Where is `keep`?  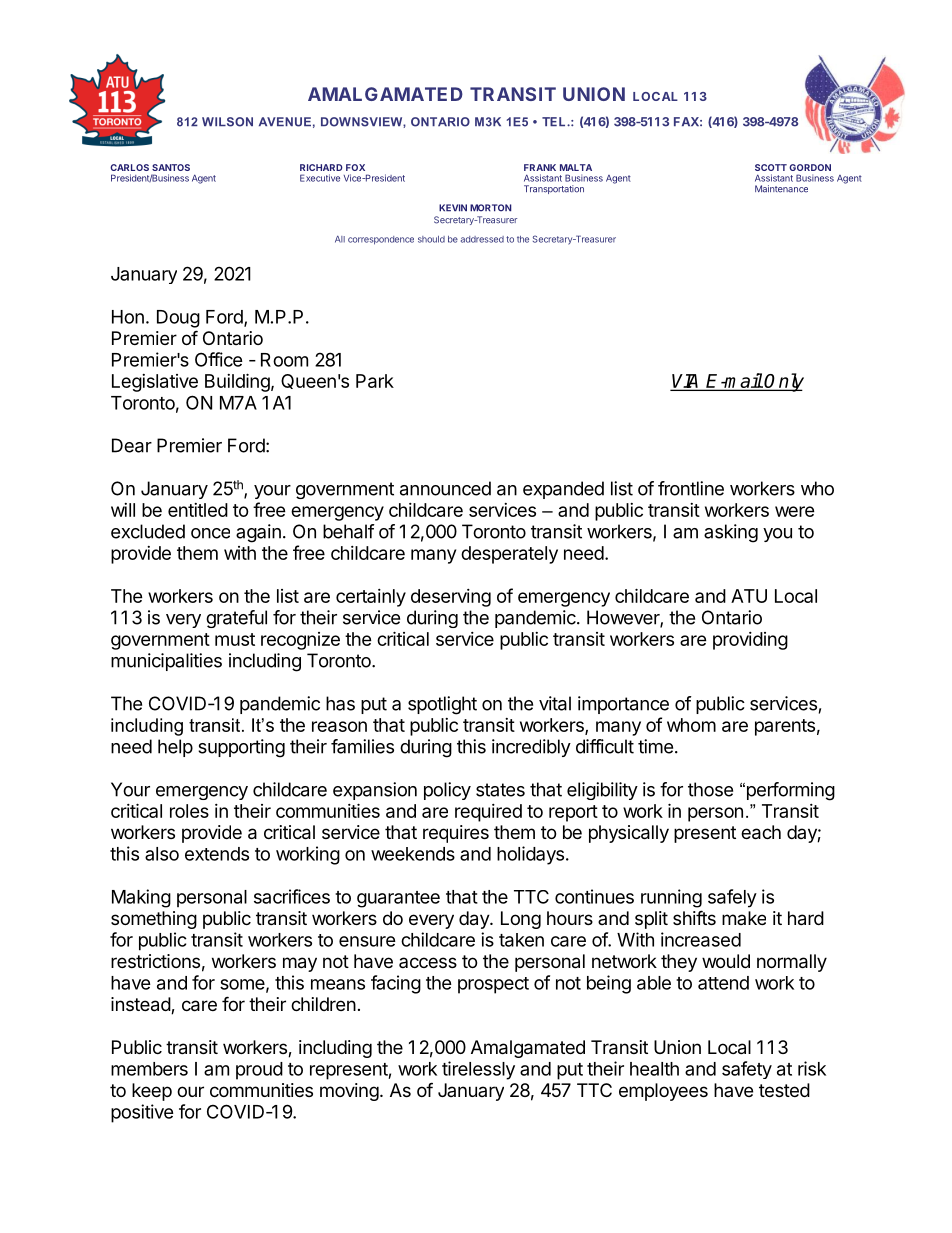
keep is located at coordinates (152, 1092).
